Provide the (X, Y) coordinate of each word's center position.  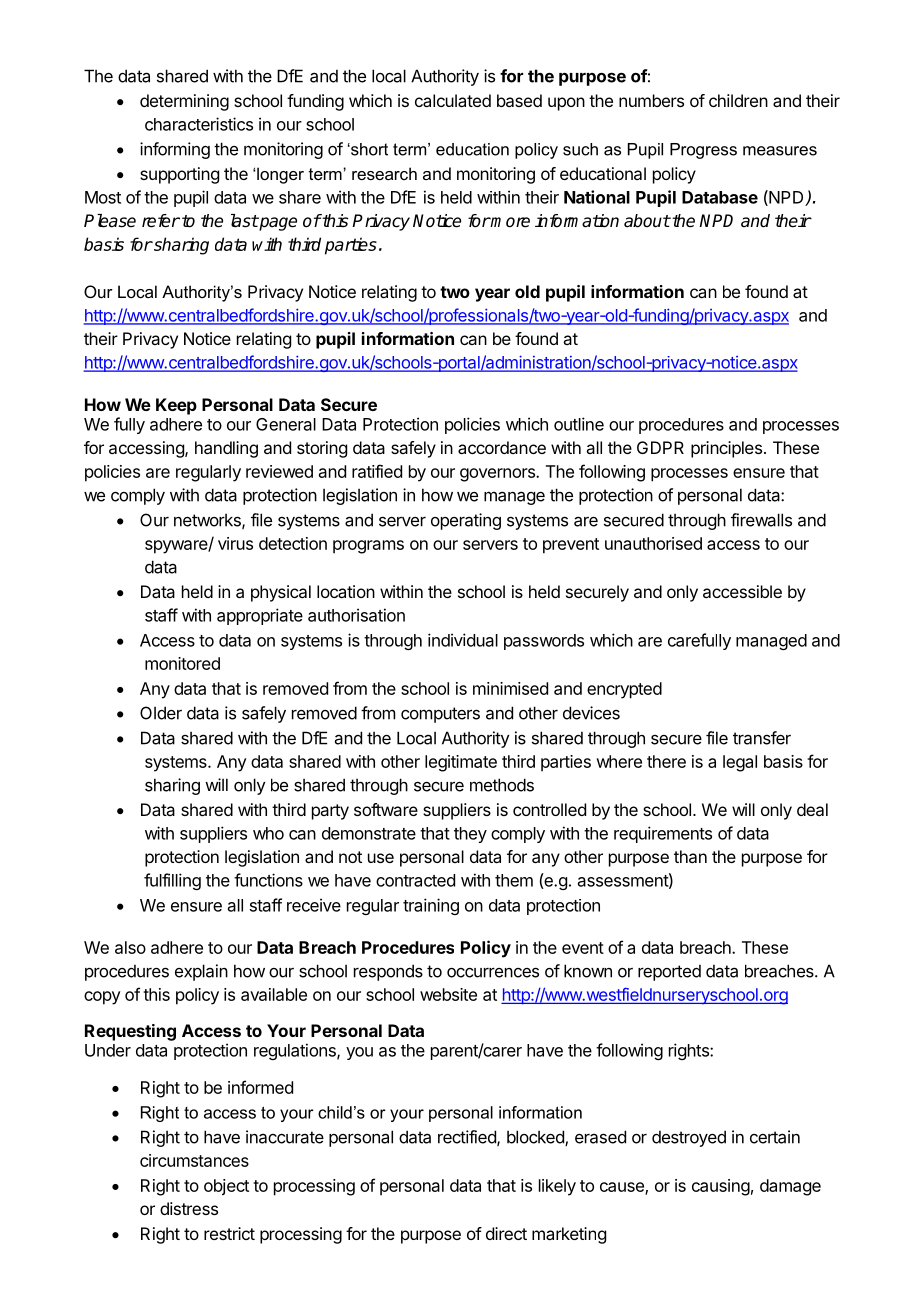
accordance (502, 447)
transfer (762, 738)
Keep (176, 406)
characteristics (199, 124)
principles (726, 449)
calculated (453, 100)
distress (189, 1208)
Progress (703, 151)
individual (463, 640)
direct (506, 1233)
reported (669, 972)
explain (201, 972)
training (431, 906)
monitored (182, 663)
